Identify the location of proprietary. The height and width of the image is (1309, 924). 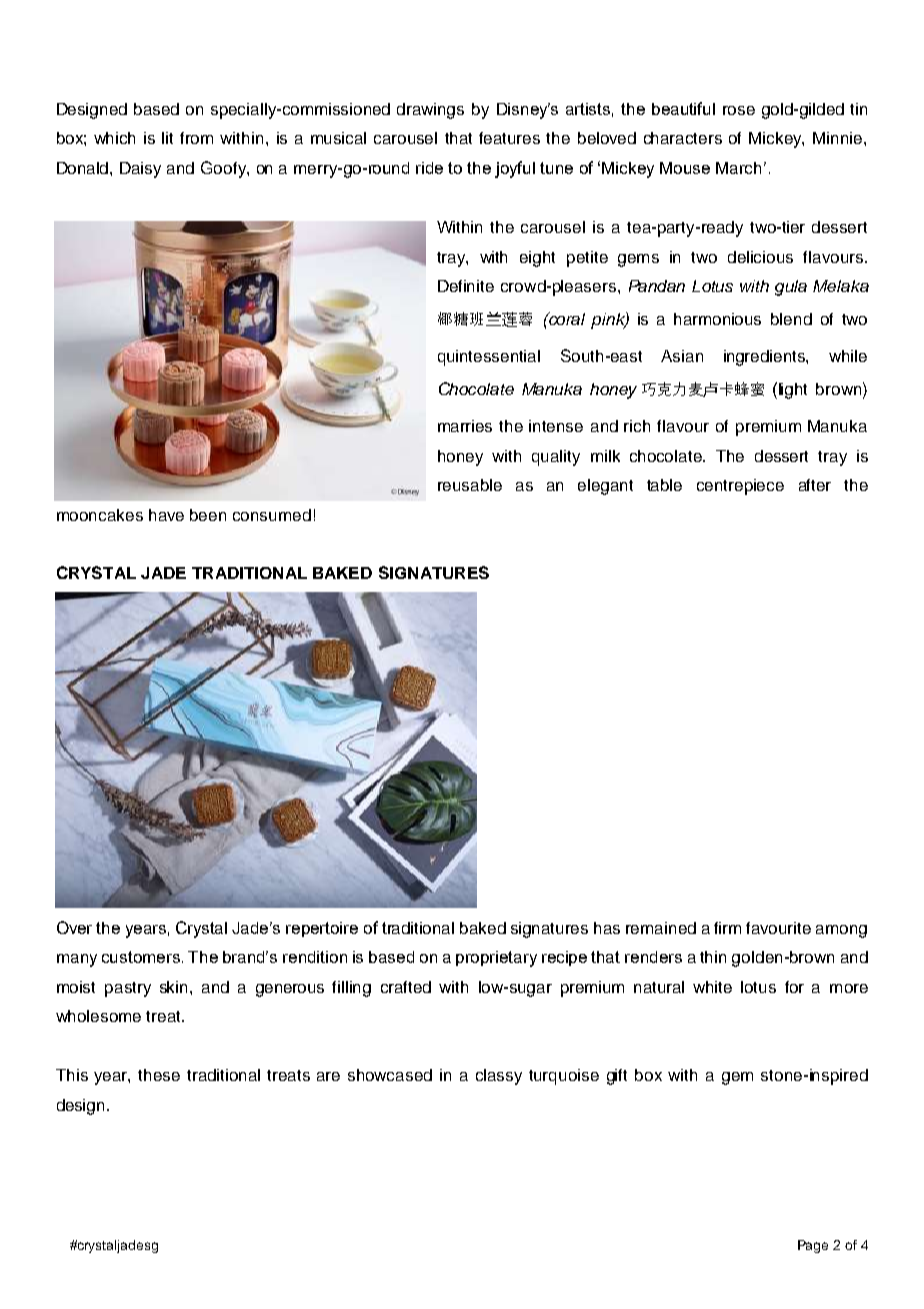
(496, 959).
